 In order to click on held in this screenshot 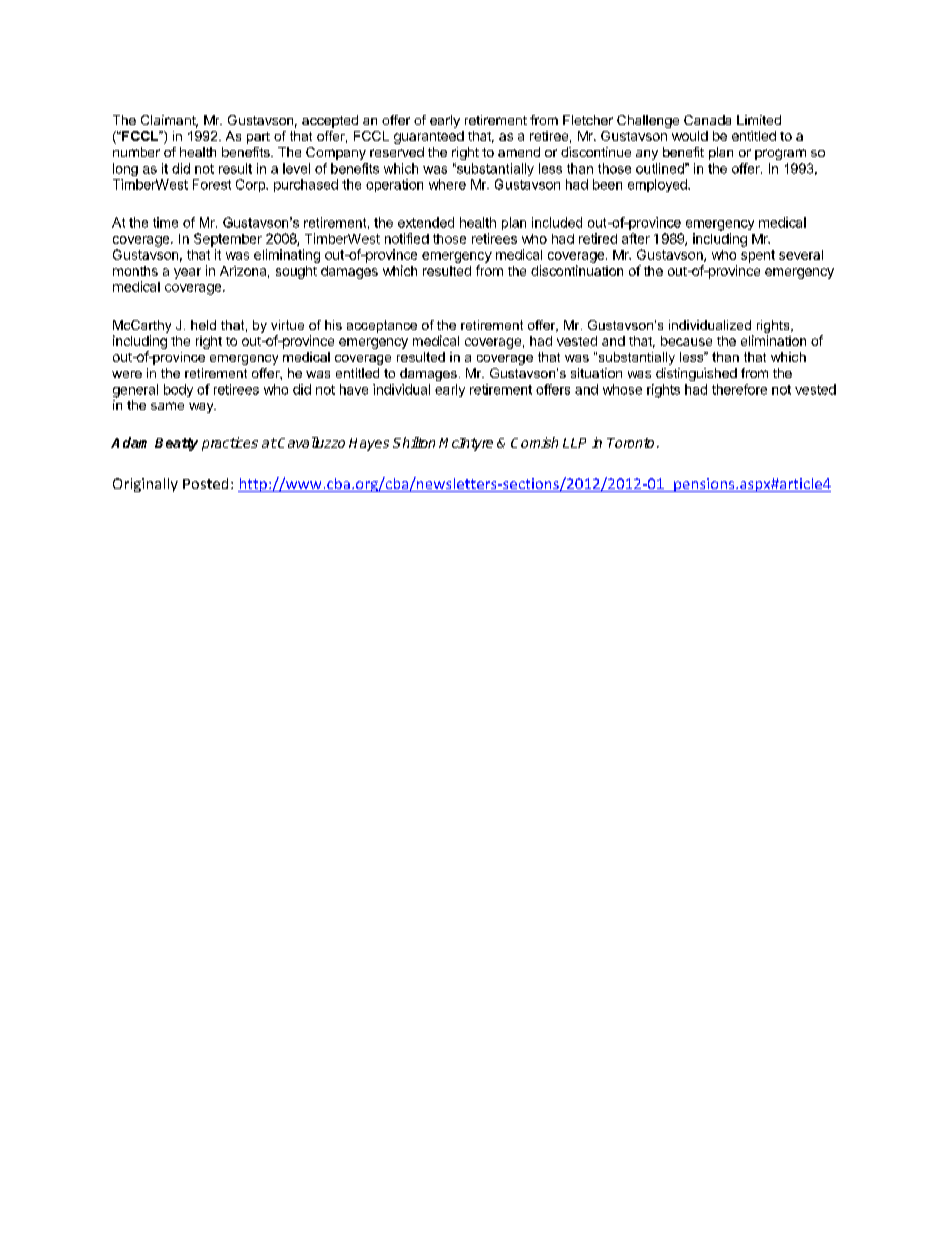, I will do `click(203, 325)`.
